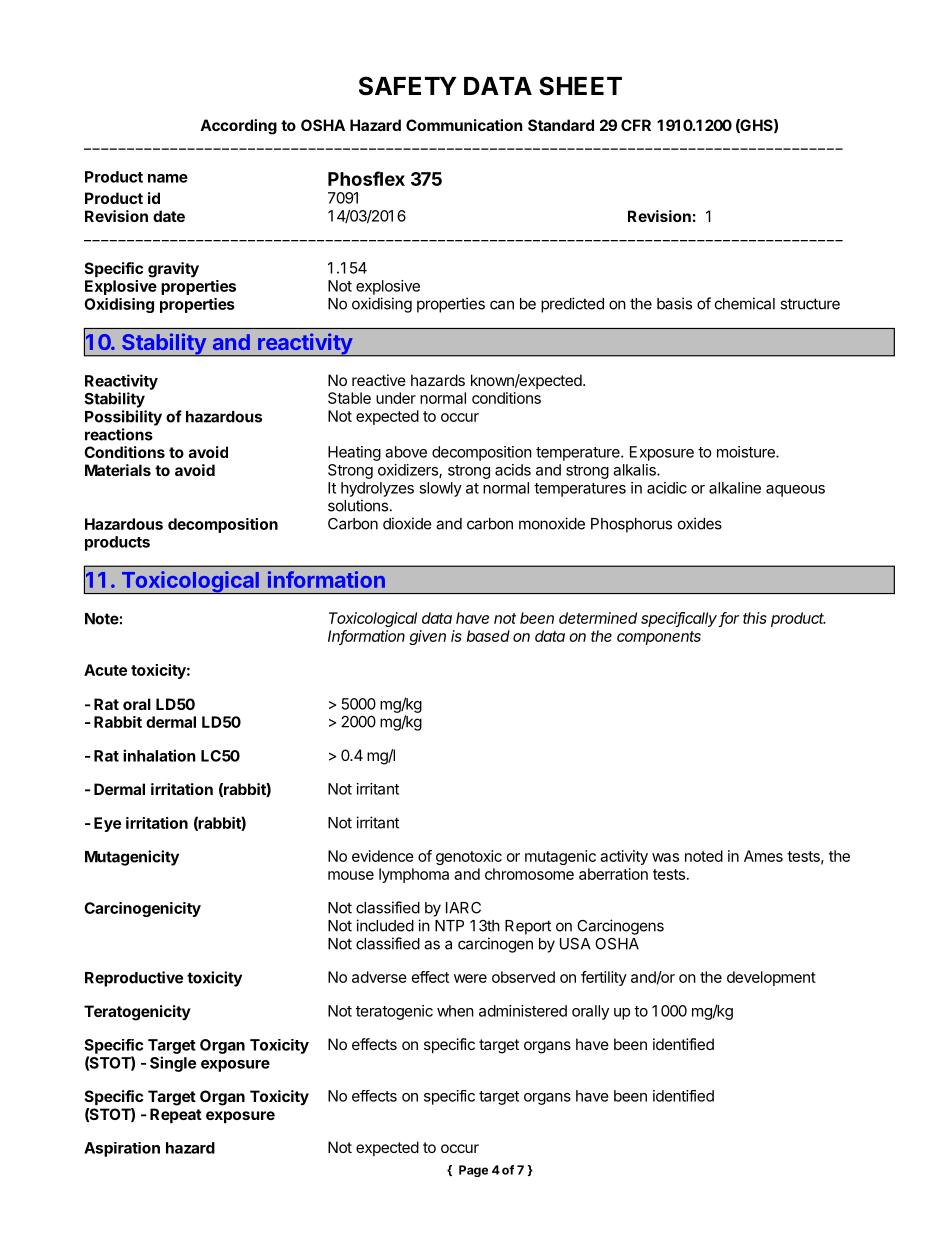  Describe the element at coordinates (123, 418) in the page. I see `Possibility` at that location.
